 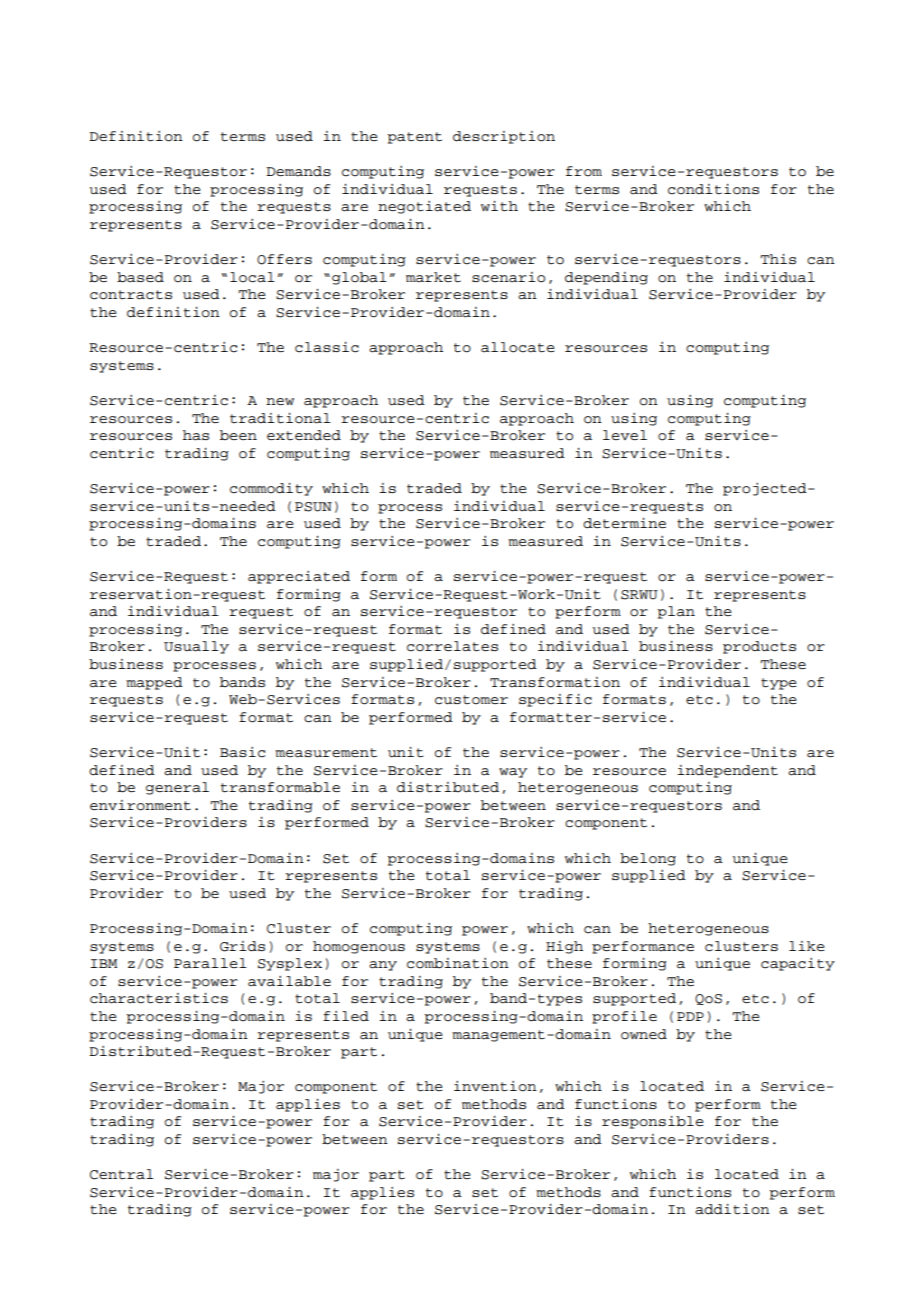 What do you see at coordinates (298, 171) in the screenshot?
I see `Demands` at bounding box center [298, 171].
